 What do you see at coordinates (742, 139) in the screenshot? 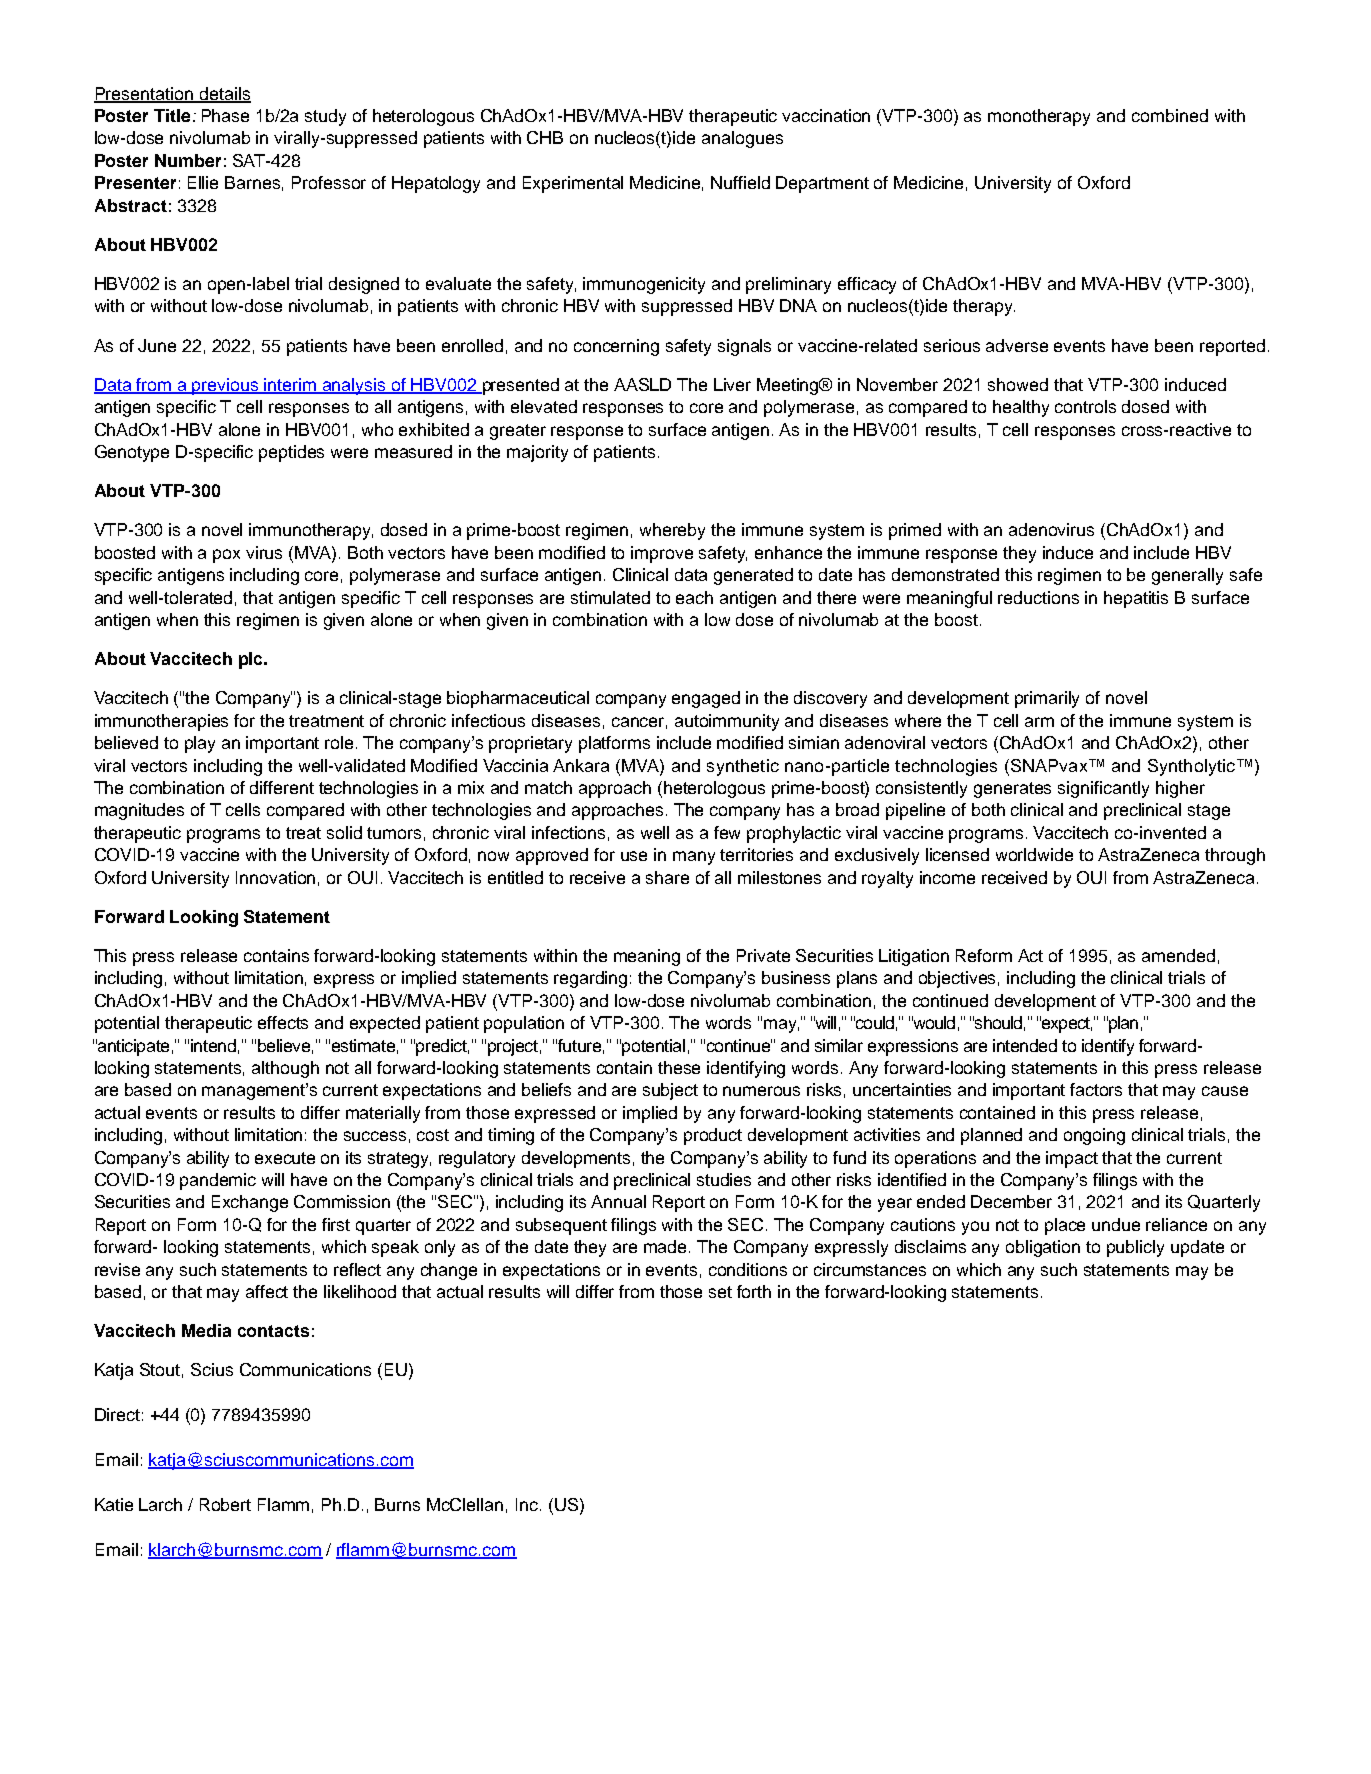
I see `analogues` at bounding box center [742, 139].
